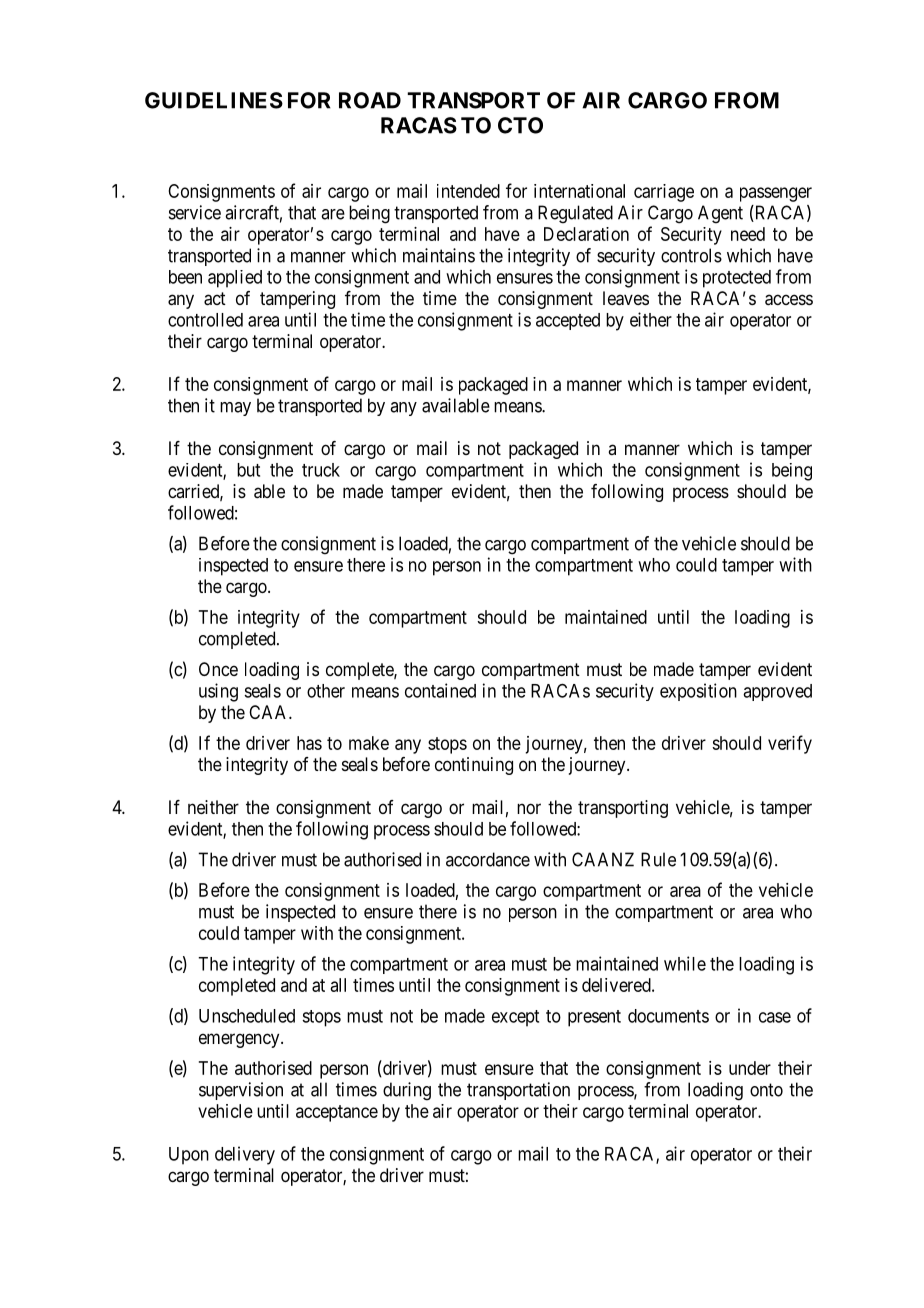 The height and width of the page is (1308, 924). Describe the element at coordinates (777, 692) in the page. I see `approved` at that location.
